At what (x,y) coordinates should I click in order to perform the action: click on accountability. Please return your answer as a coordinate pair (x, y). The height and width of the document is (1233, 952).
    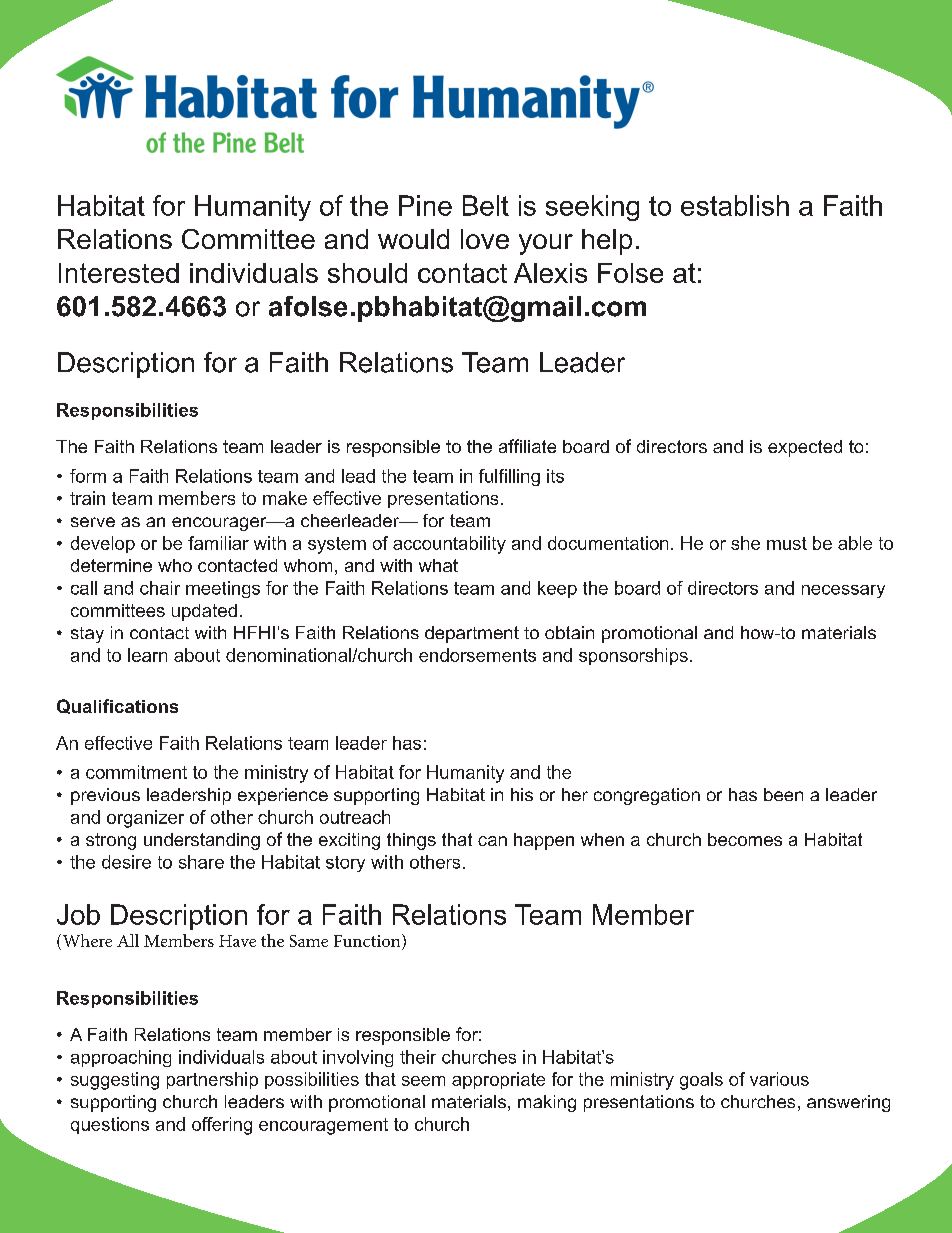
    Looking at the image, I should click on (449, 545).
